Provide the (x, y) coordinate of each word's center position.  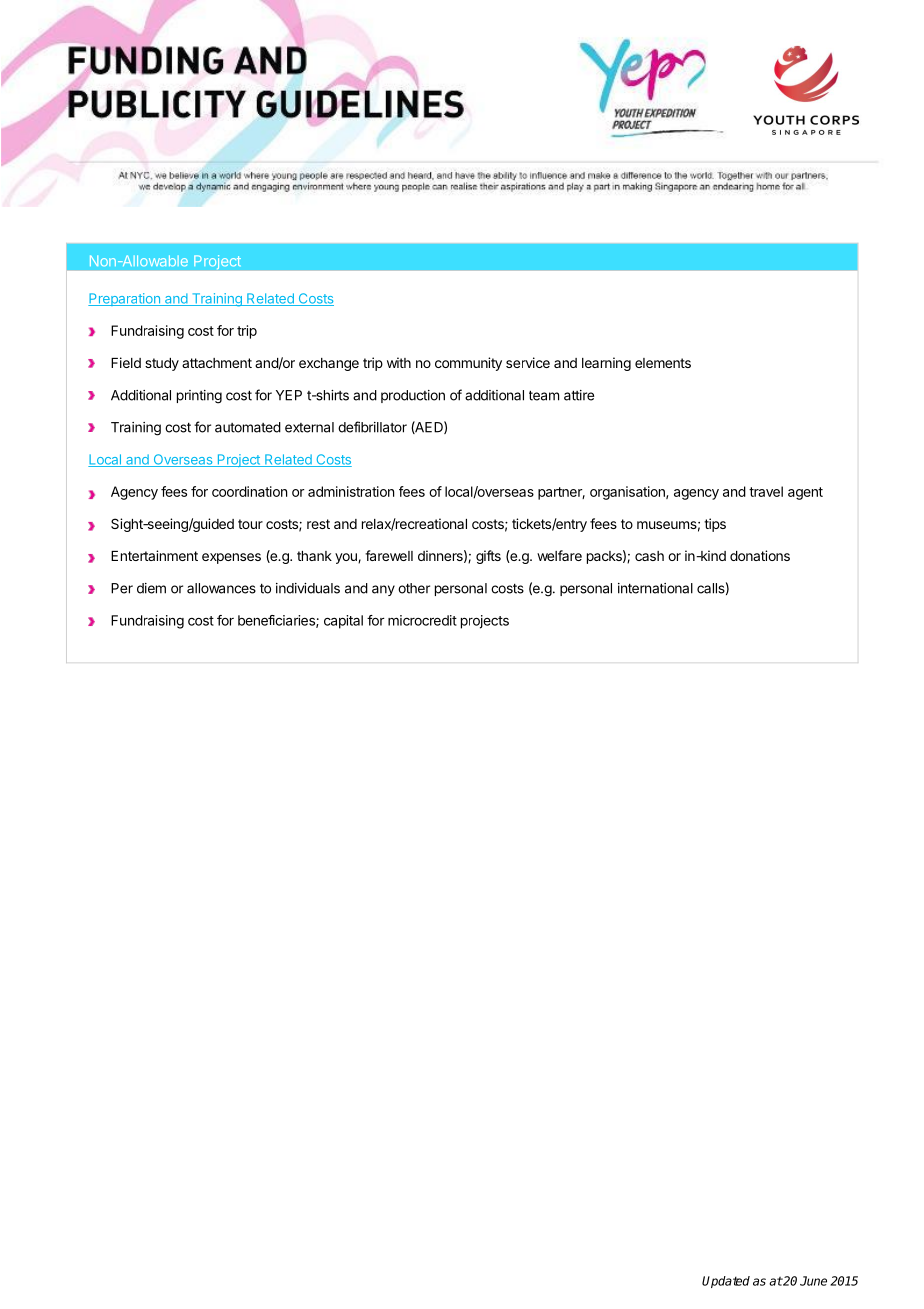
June (813, 1281)
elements (663, 363)
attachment (217, 363)
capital (343, 622)
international (655, 588)
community (468, 364)
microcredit (422, 620)
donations (760, 555)
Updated (726, 1282)
